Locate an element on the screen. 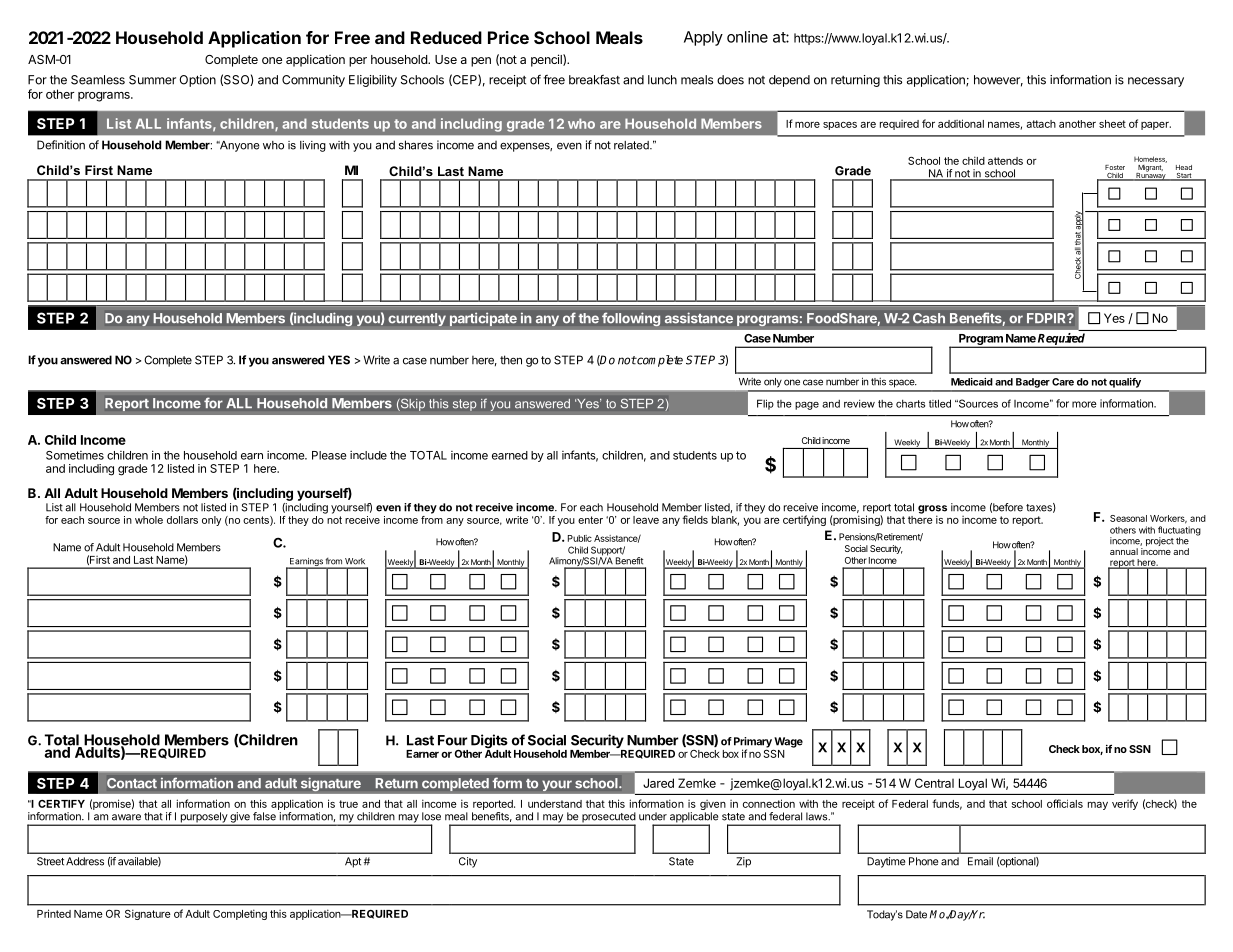 The image size is (1233, 952). Seasonal is located at coordinates (1128, 518).
